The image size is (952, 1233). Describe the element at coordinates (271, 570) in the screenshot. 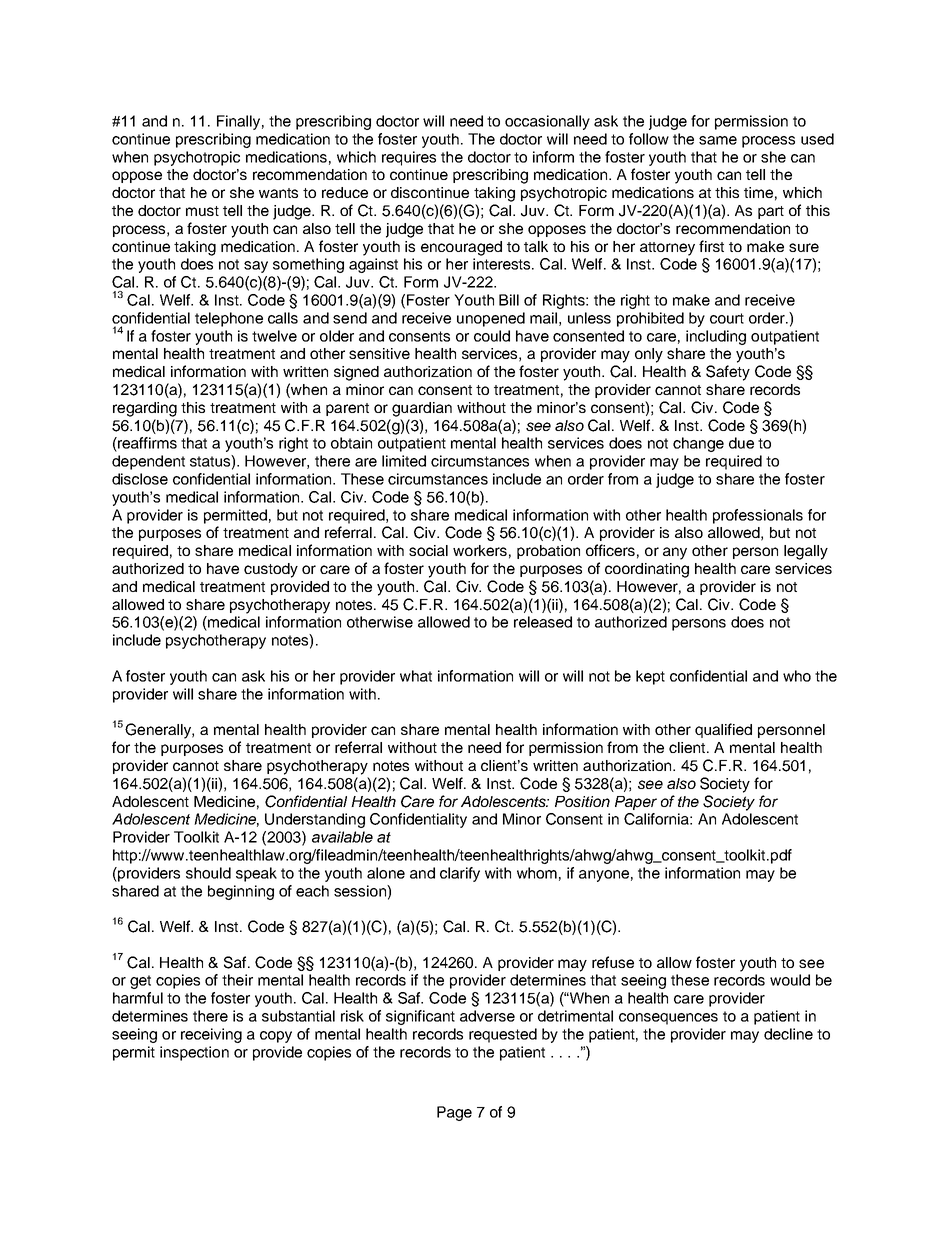

I see `custody` at that location.
